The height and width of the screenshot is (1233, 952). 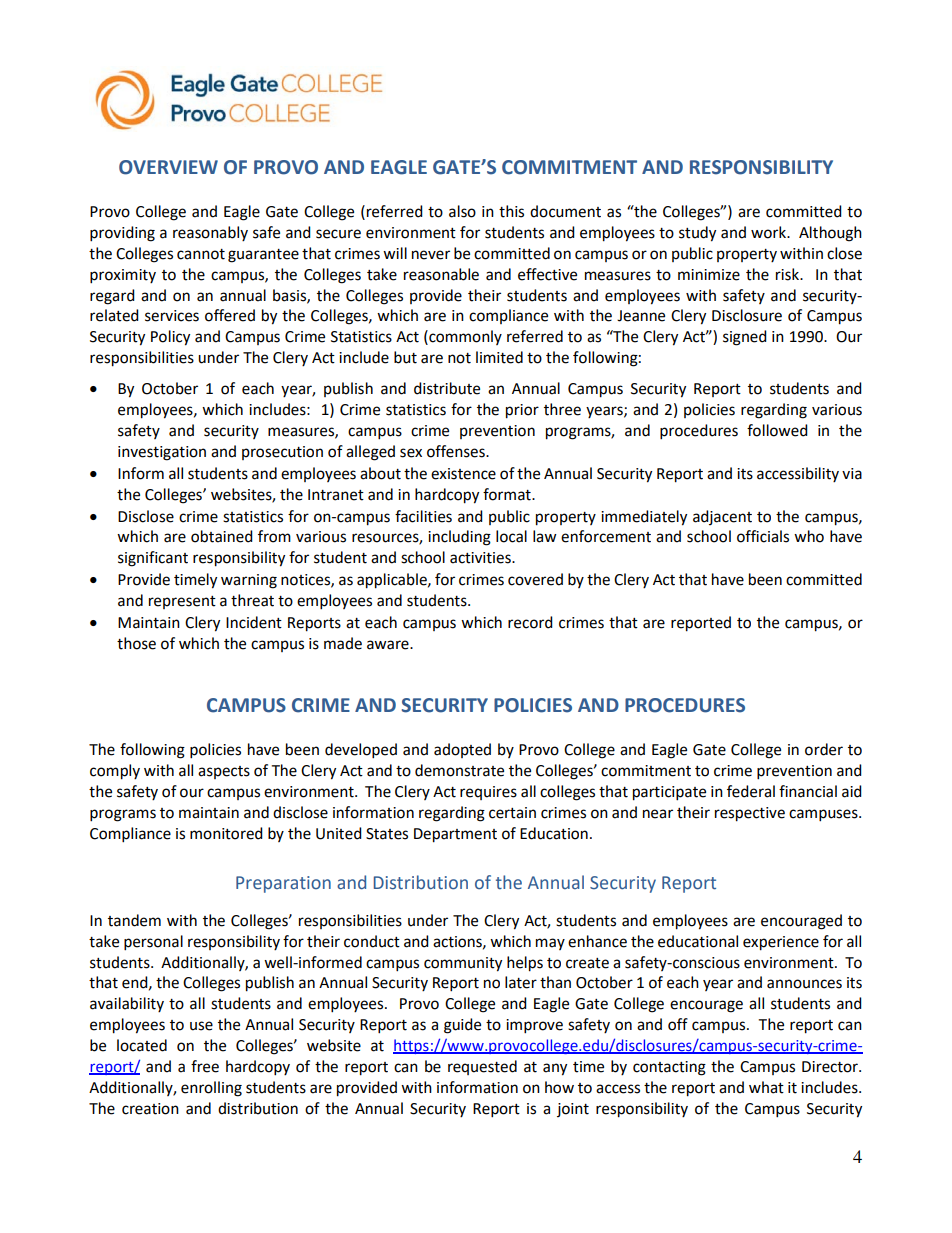 I want to click on monitored, so click(x=226, y=833).
